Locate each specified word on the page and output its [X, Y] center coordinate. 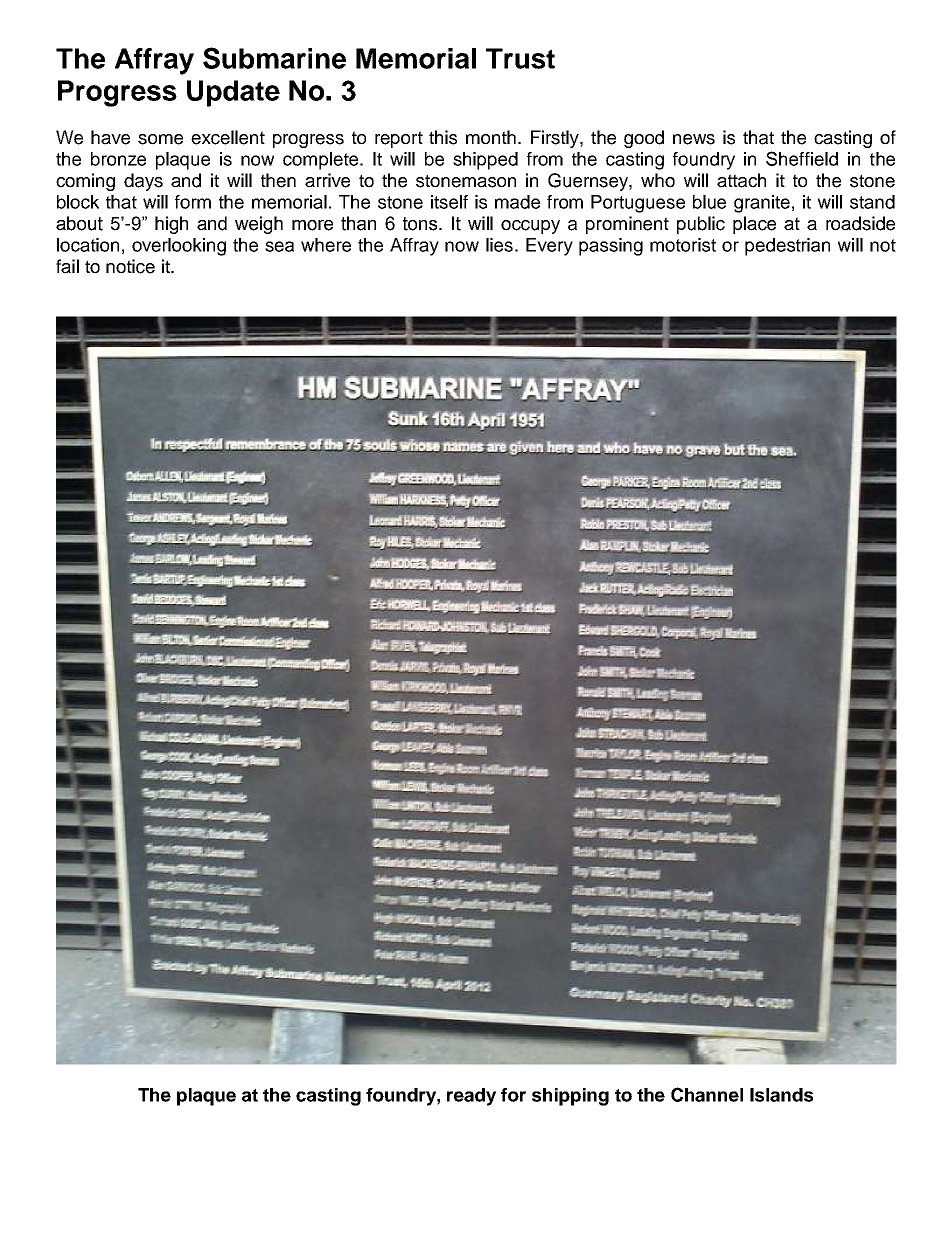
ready [471, 1097]
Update [233, 93]
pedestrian [787, 247]
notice [130, 266]
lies [499, 245]
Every [549, 247]
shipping [570, 1097]
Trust [520, 58]
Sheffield [802, 158]
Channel [707, 1094]
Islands [781, 1095]
